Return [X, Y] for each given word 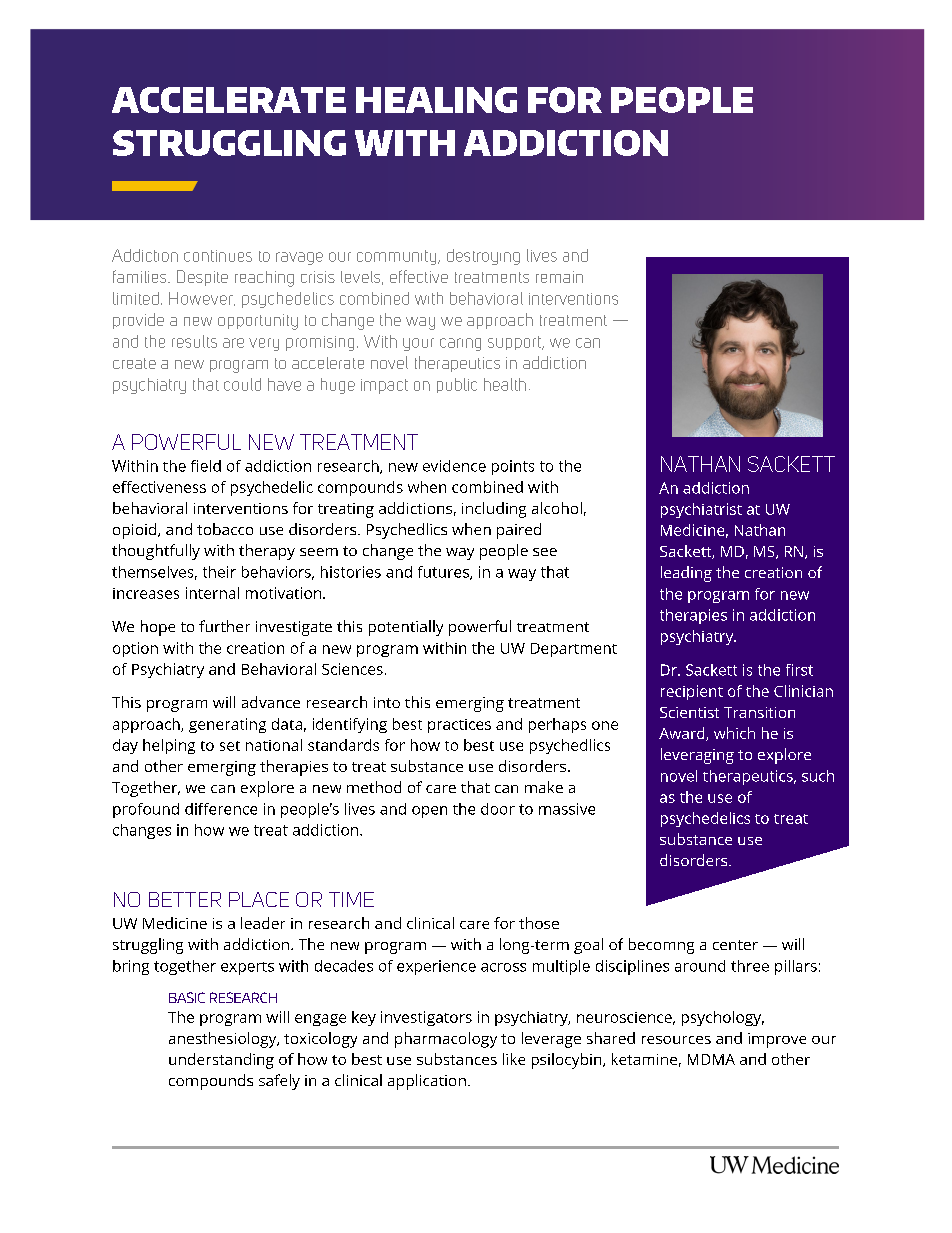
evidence [454, 466]
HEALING [436, 100]
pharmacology [446, 1040]
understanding [221, 1061]
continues [218, 256]
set [230, 746]
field [206, 466]
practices [459, 726]
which [734, 733]
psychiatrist [701, 510]
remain [559, 277]
